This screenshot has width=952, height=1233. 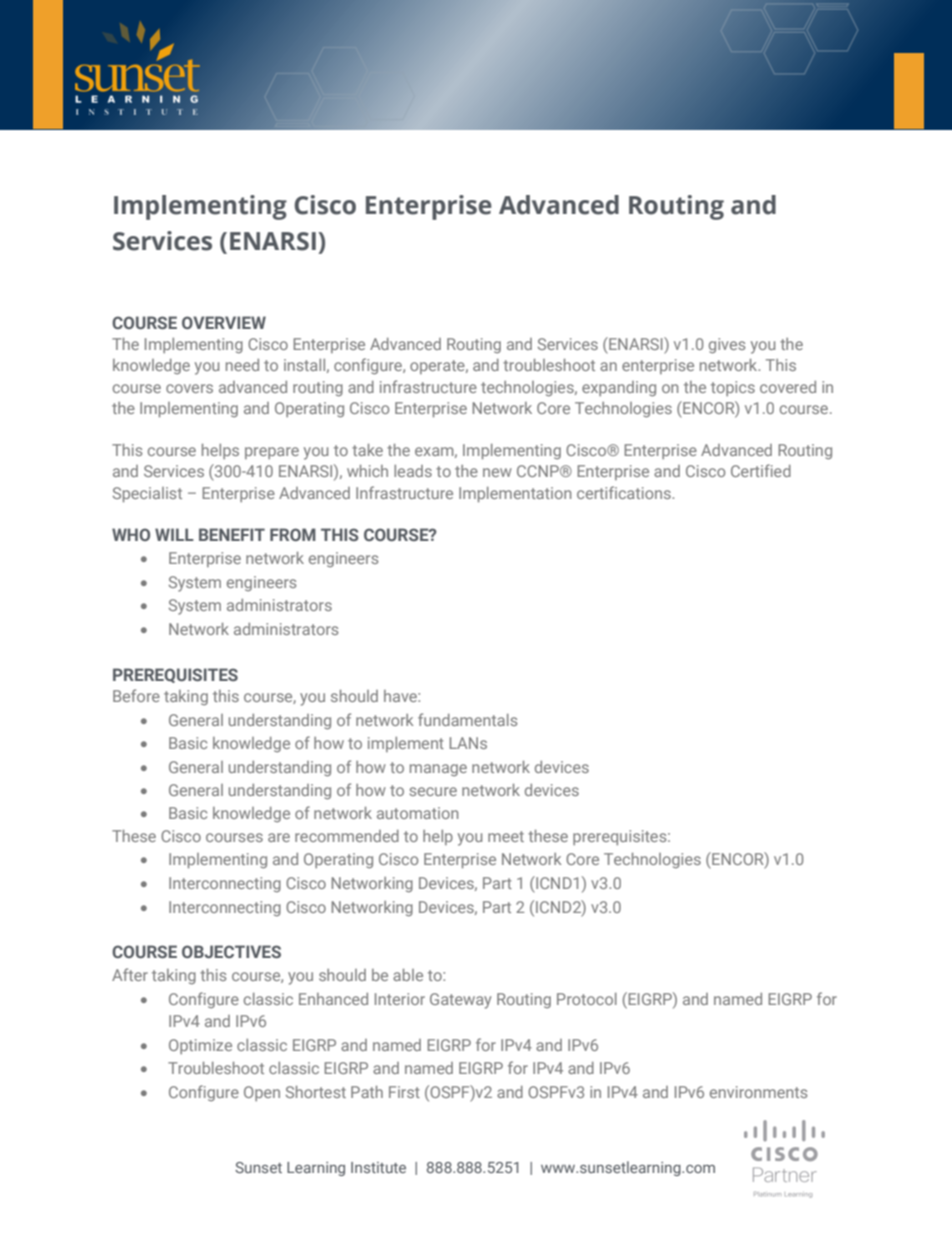 I want to click on fundamentals, so click(x=467, y=719).
